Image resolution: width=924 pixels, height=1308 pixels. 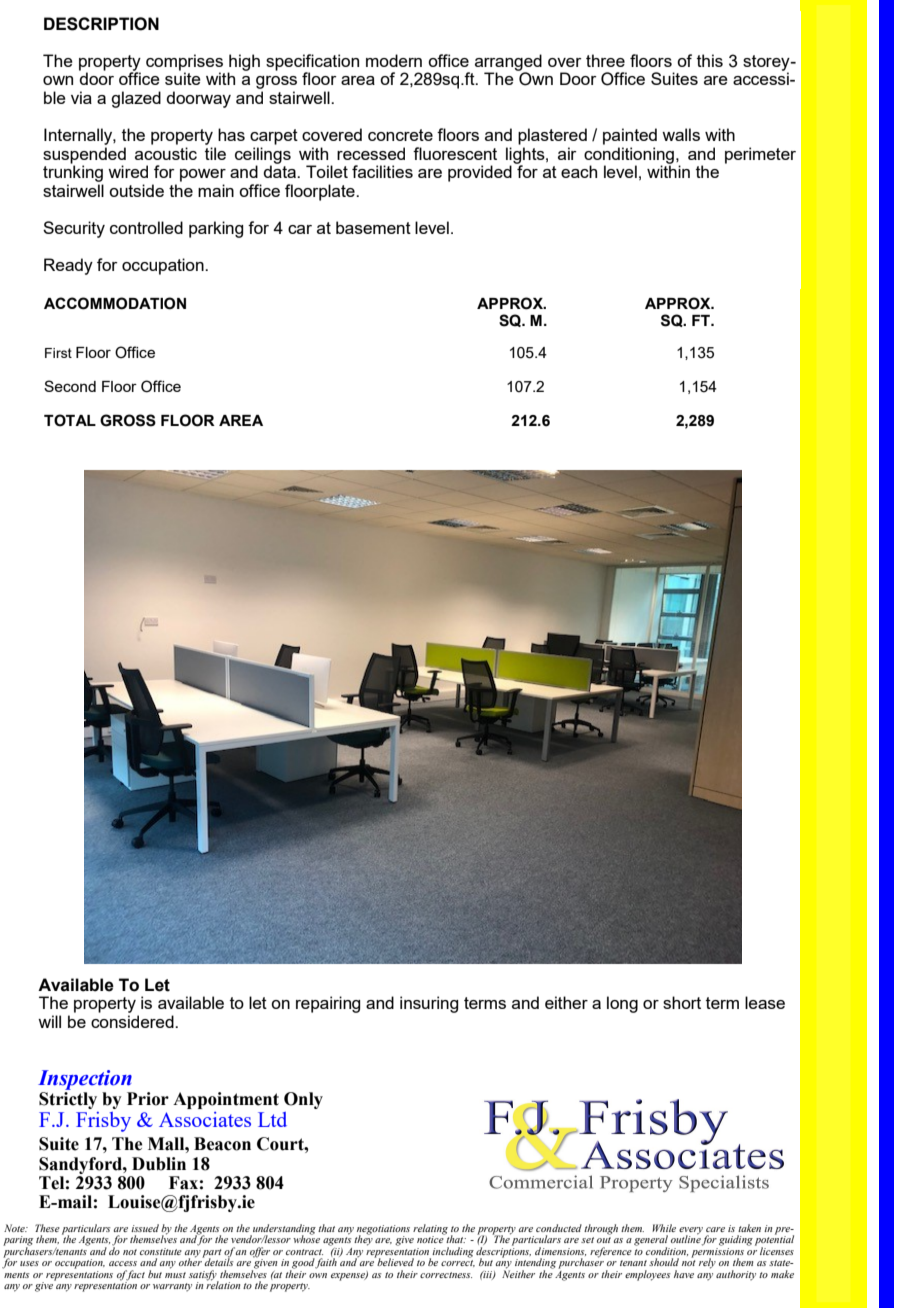 What do you see at coordinates (70, 420) in the screenshot?
I see `TOTAL` at bounding box center [70, 420].
